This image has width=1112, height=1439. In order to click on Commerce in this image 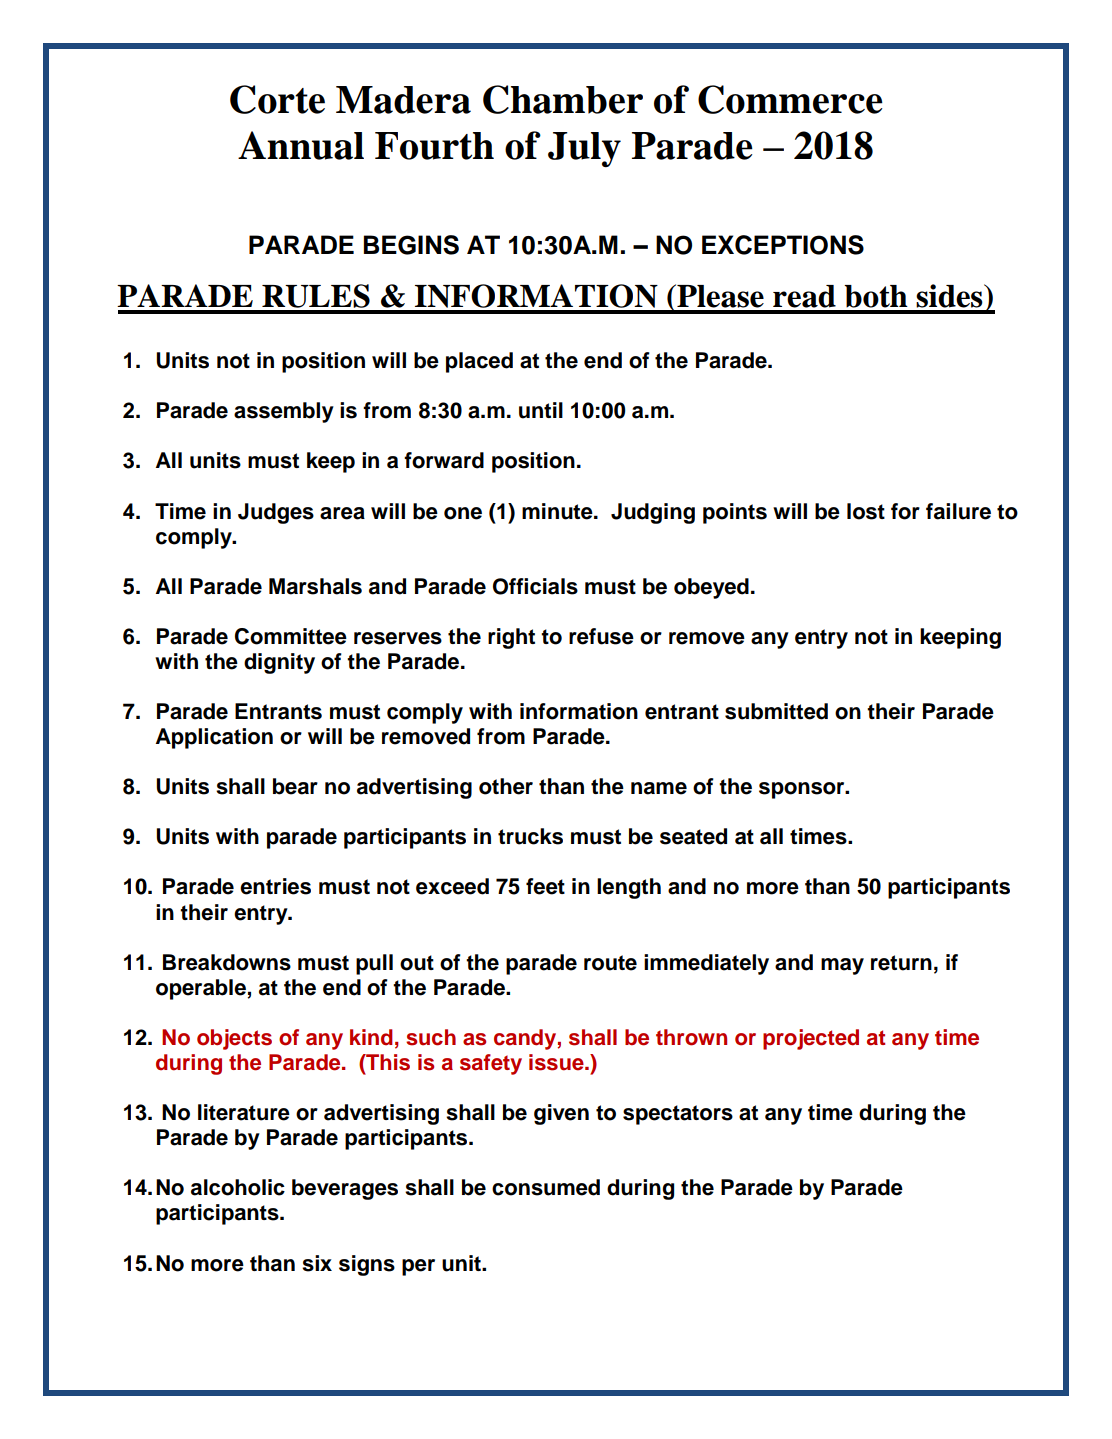, I will do `click(790, 99)`.
